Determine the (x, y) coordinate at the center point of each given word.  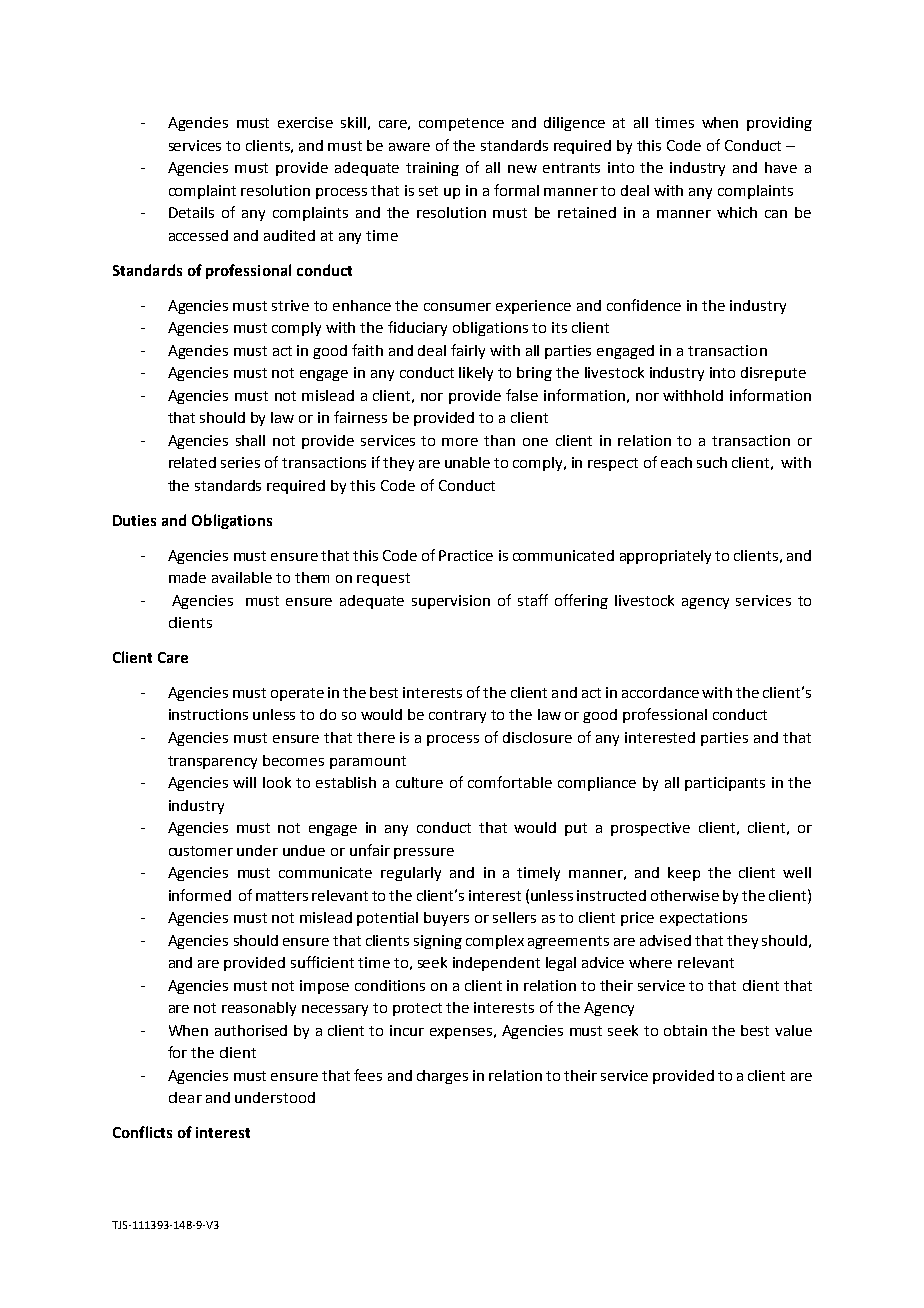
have (781, 167)
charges (442, 1077)
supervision (451, 602)
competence (461, 124)
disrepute (773, 374)
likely (476, 374)
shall (250, 440)
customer (201, 851)
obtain (685, 1030)
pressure (424, 853)
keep (684, 874)
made (187, 577)
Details (191, 212)
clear (185, 1097)
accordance (660, 692)
